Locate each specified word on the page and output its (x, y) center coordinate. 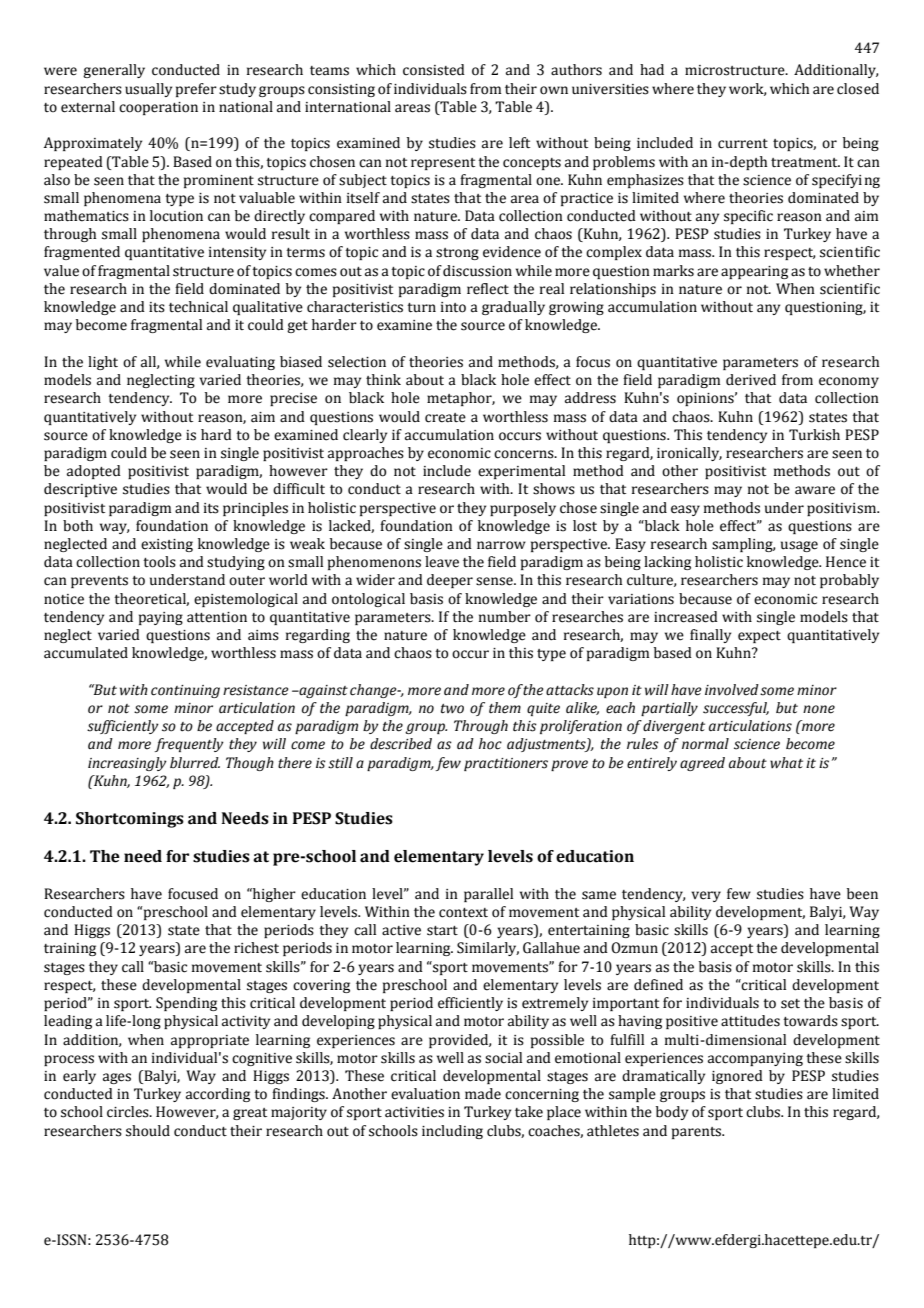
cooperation (158, 108)
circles (129, 1112)
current (743, 144)
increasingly (127, 764)
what (786, 763)
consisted (434, 70)
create (445, 418)
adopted (94, 472)
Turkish (814, 435)
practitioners (506, 764)
